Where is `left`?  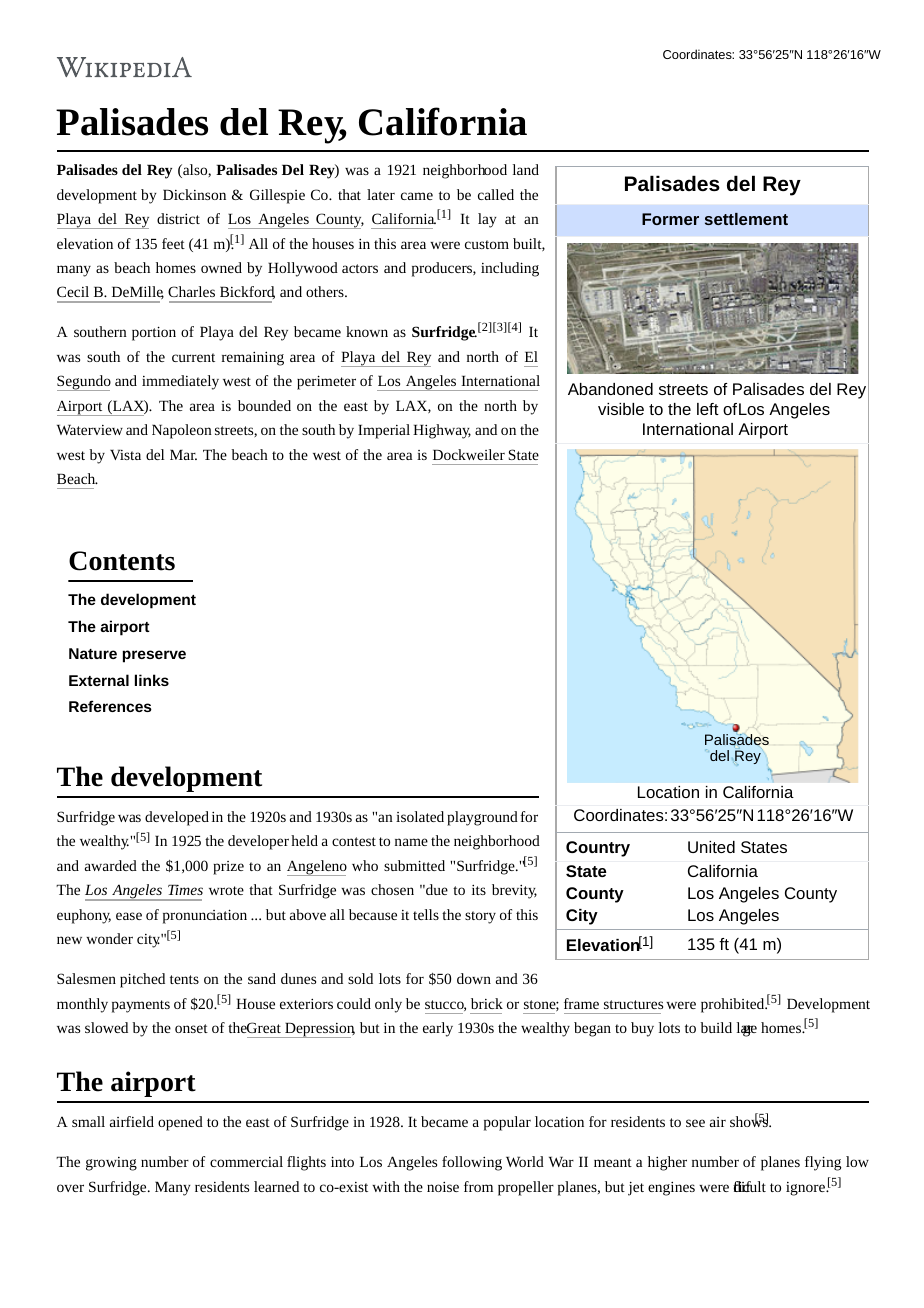
left is located at coordinates (708, 409).
